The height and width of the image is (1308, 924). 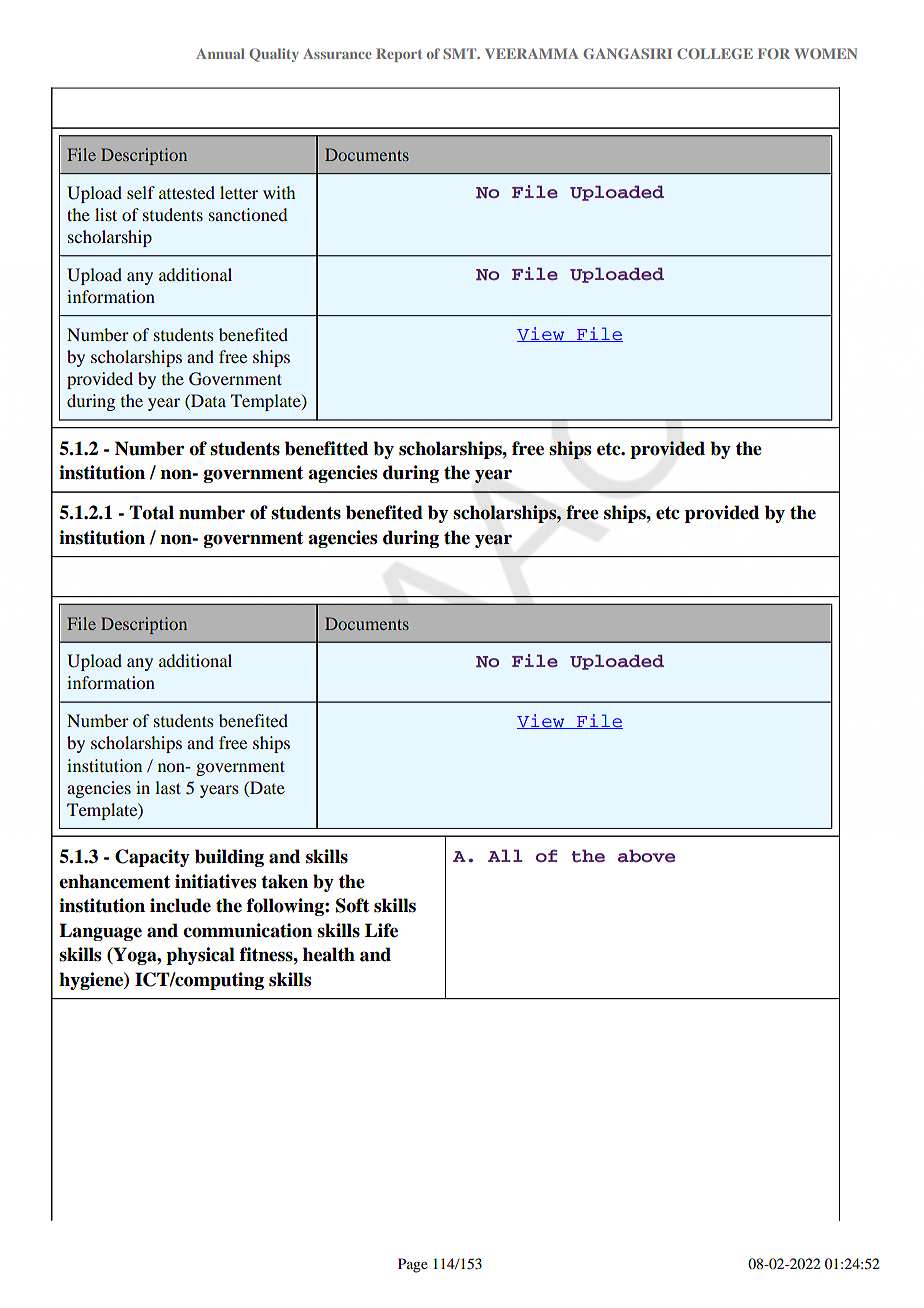 What do you see at coordinates (461, 53) in the image?
I see `SMT` at bounding box center [461, 53].
